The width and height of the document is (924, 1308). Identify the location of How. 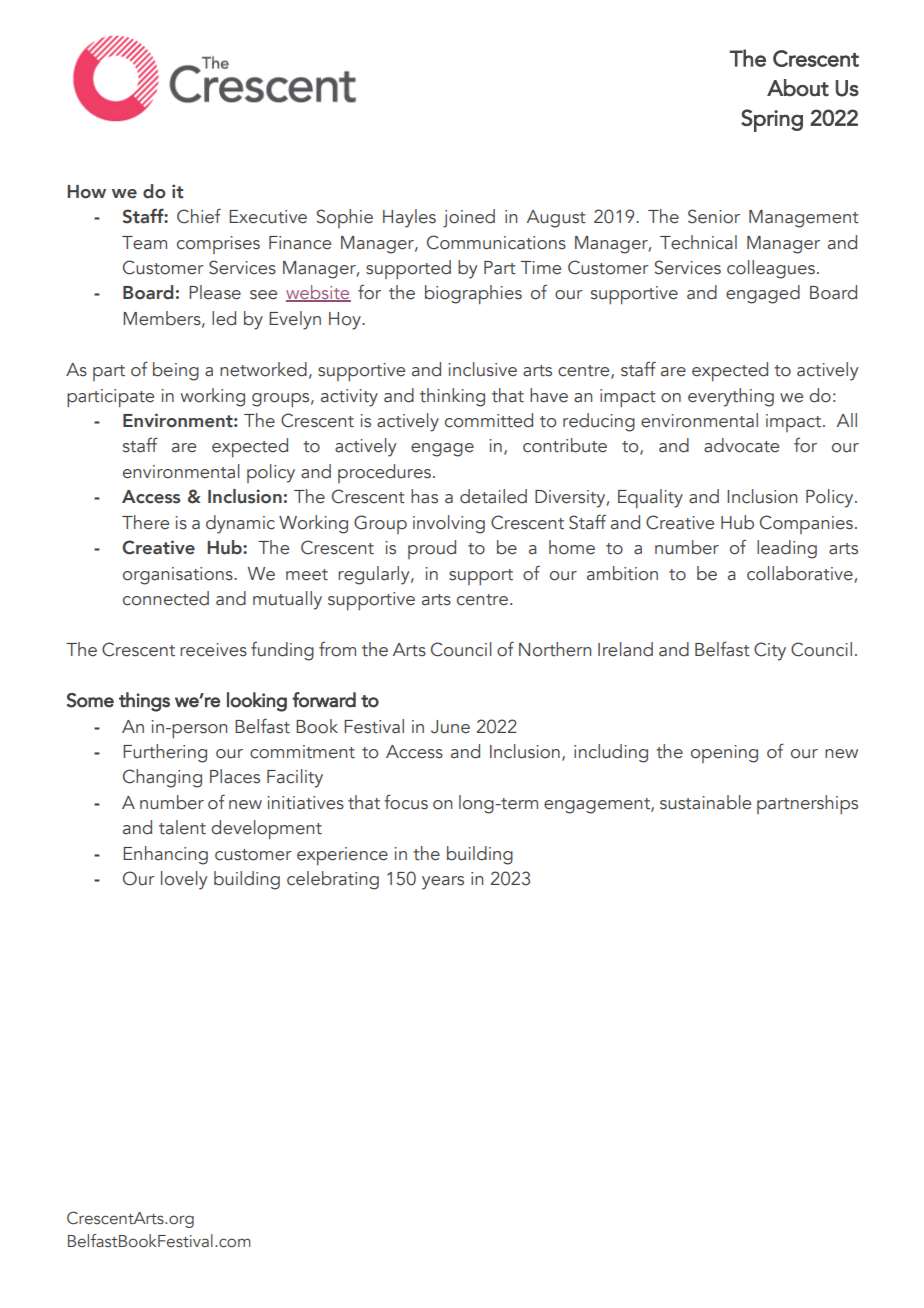
(86, 192).
